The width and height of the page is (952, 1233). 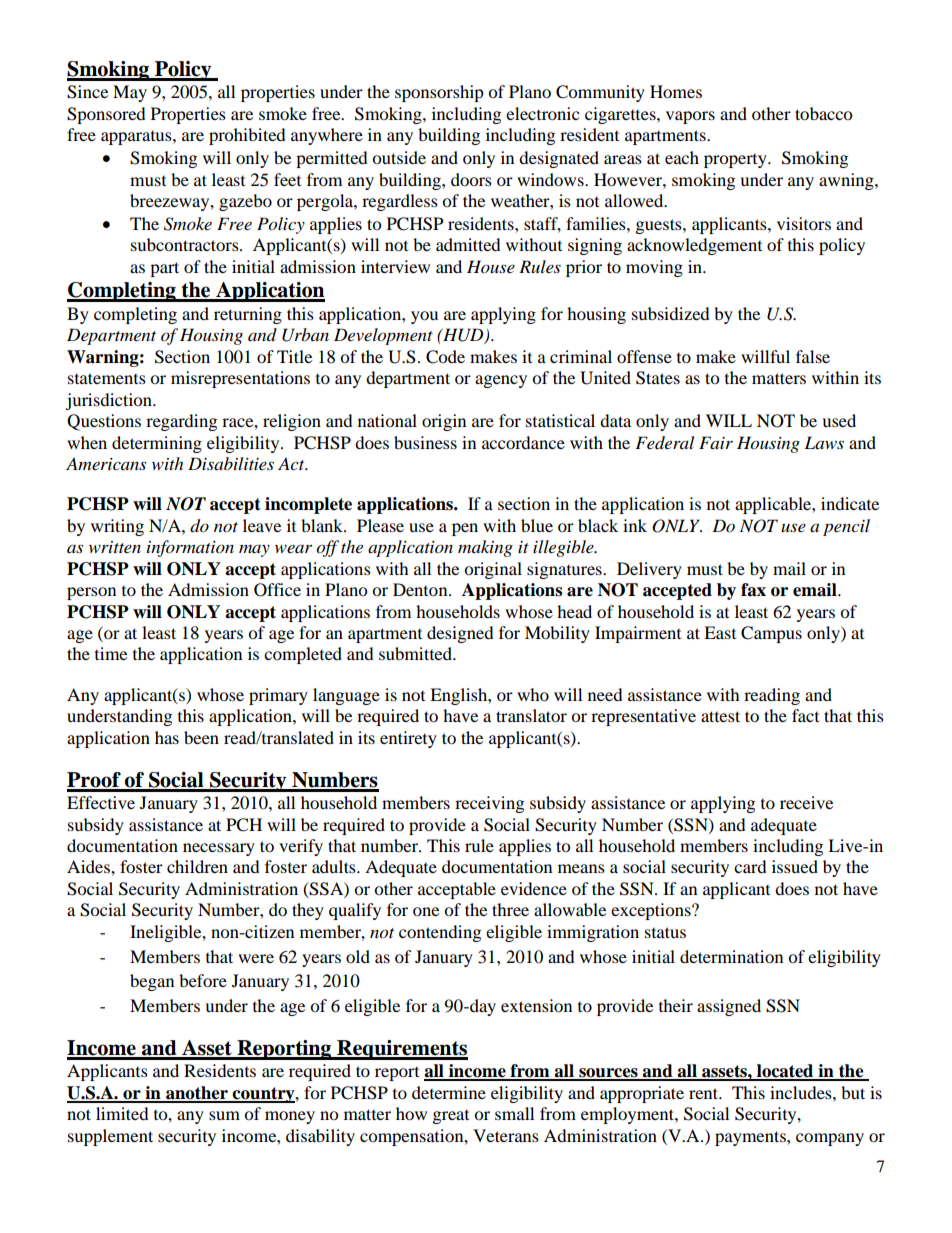 I want to click on sum, so click(x=224, y=1115).
